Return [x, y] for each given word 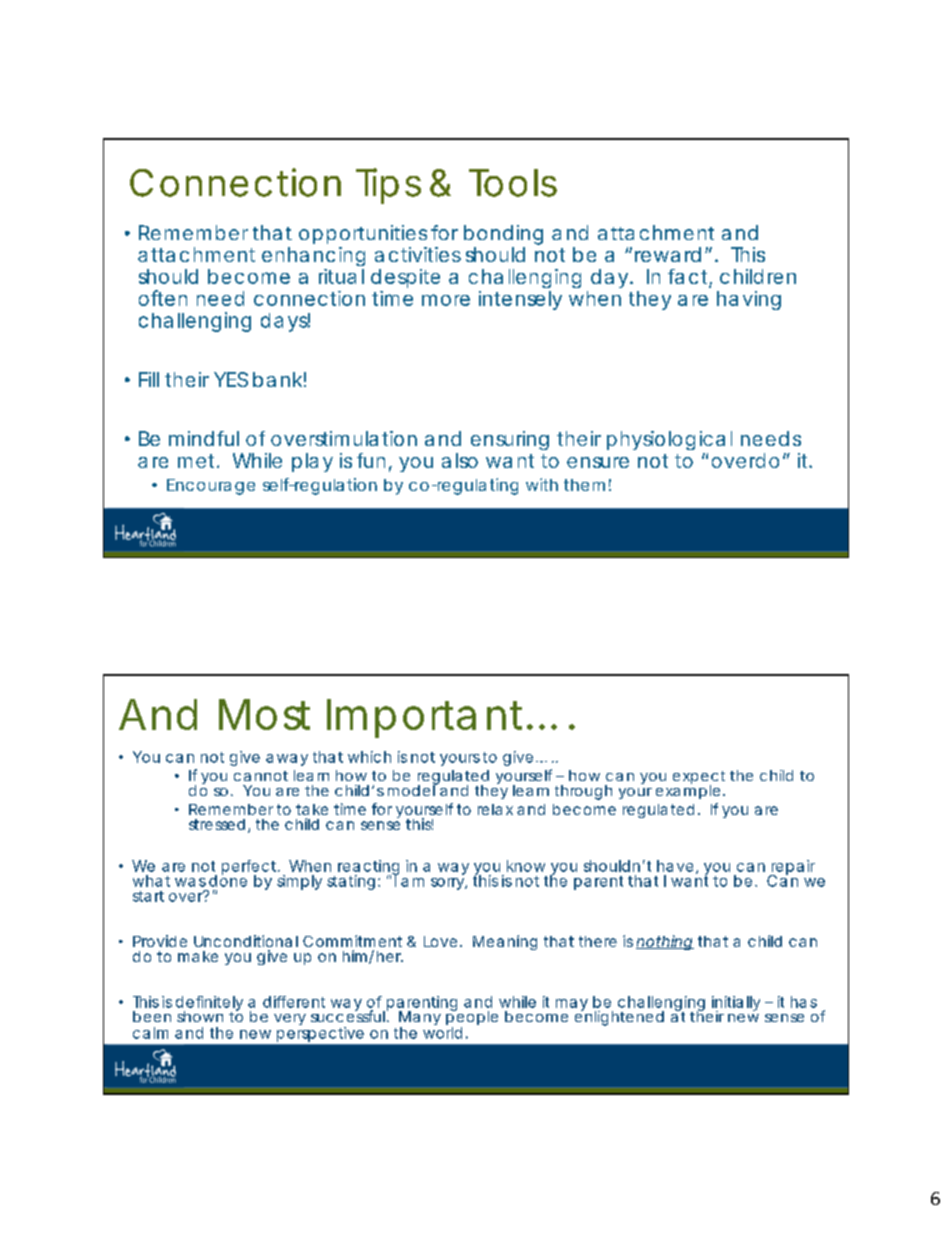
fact [687, 276]
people [472, 1018]
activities [418, 254]
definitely [209, 1005]
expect [699, 779]
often [163, 298]
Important [424, 718]
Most [264, 714]
